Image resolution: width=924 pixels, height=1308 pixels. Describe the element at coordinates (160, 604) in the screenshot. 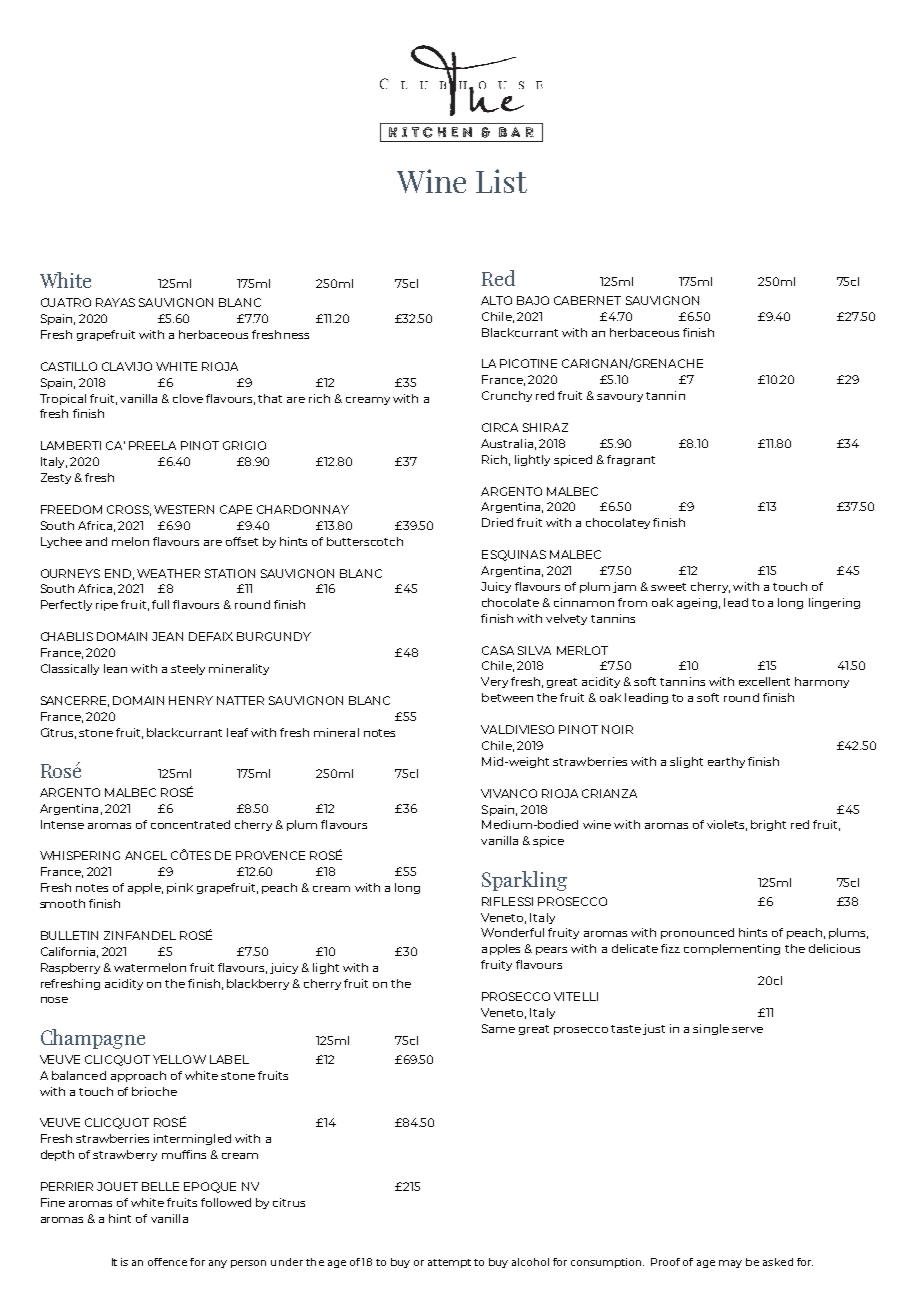

I see `full` at that location.
